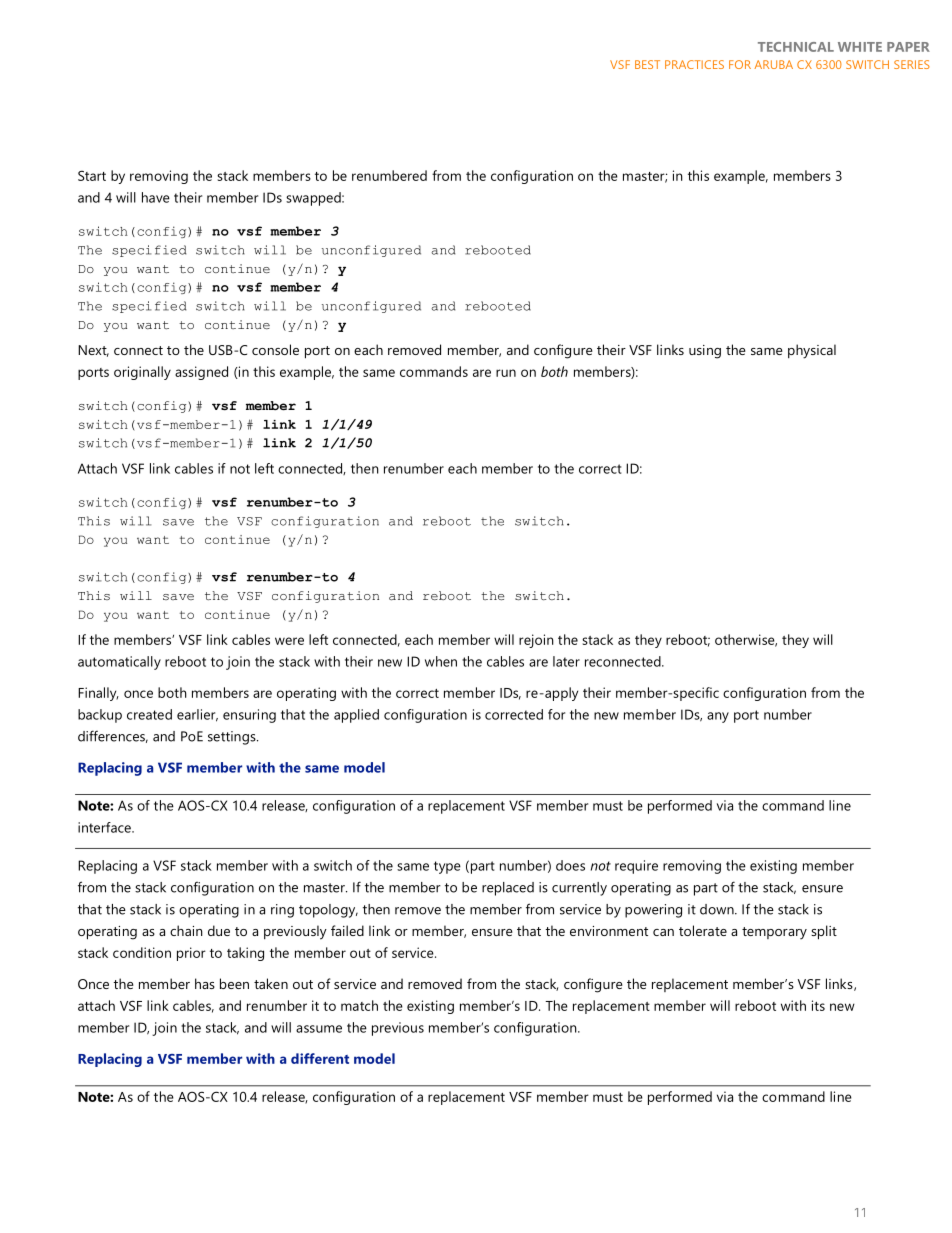 This screenshot has width=952, height=1233. I want to click on match, so click(359, 1005).
